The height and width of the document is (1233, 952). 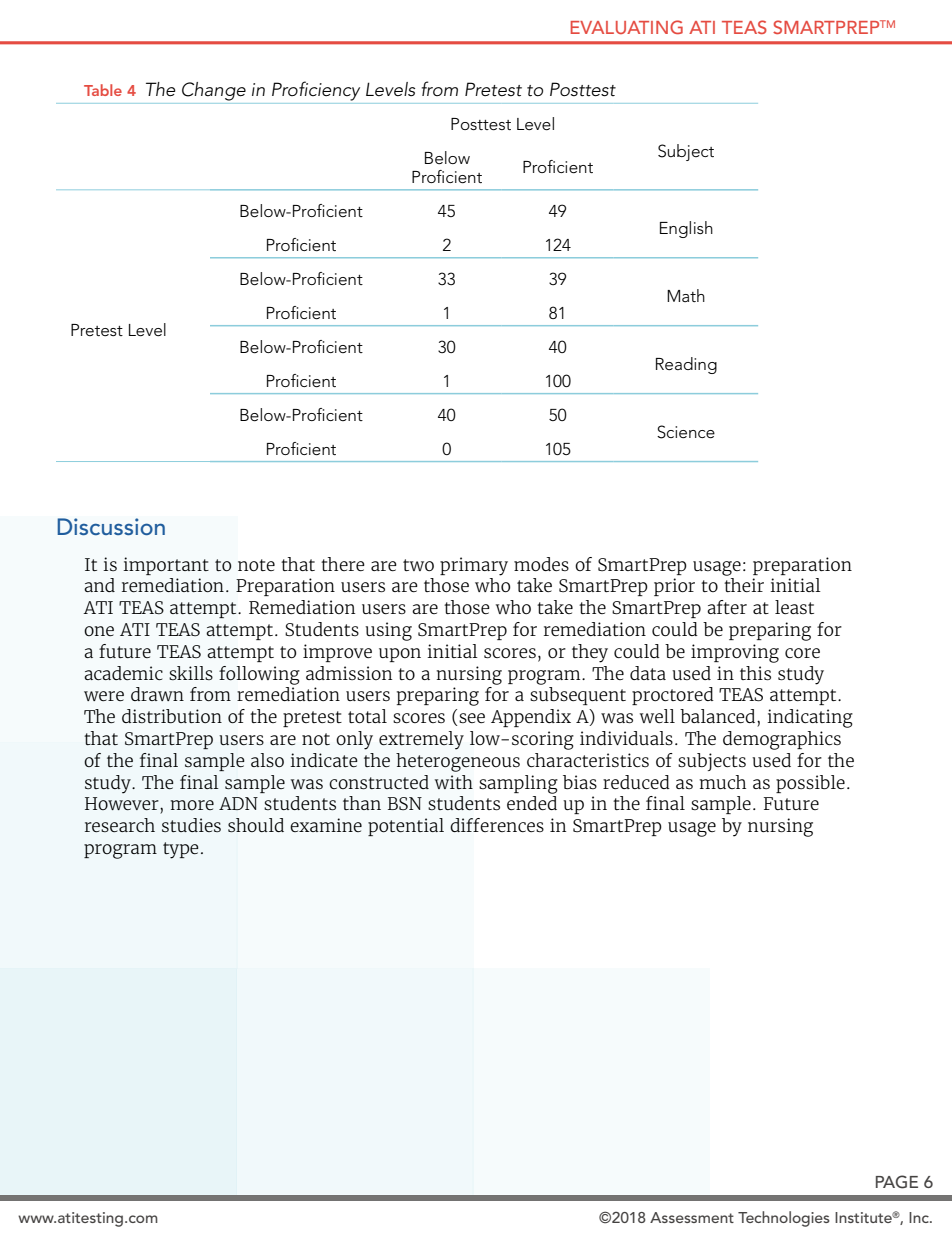 What do you see at coordinates (692, 1217) in the document?
I see `Assessment` at bounding box center [692, 1217].
